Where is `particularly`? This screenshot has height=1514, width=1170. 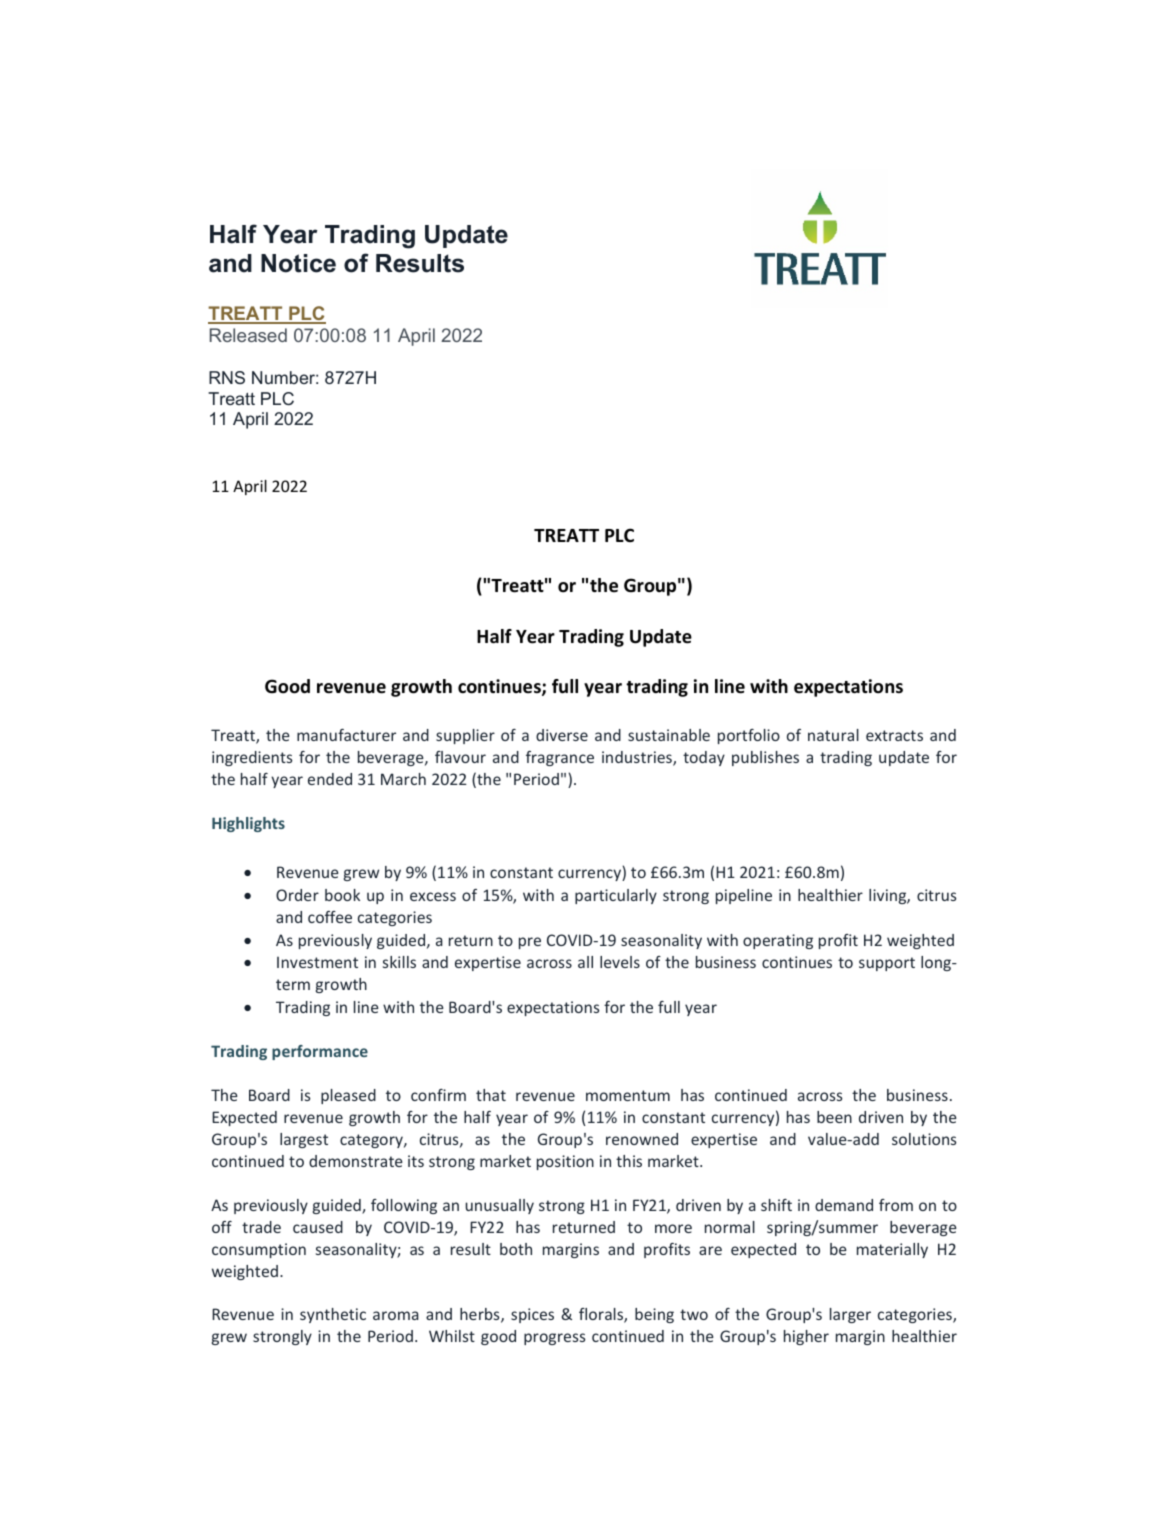
particularly is located at coordinates (616, 896).
